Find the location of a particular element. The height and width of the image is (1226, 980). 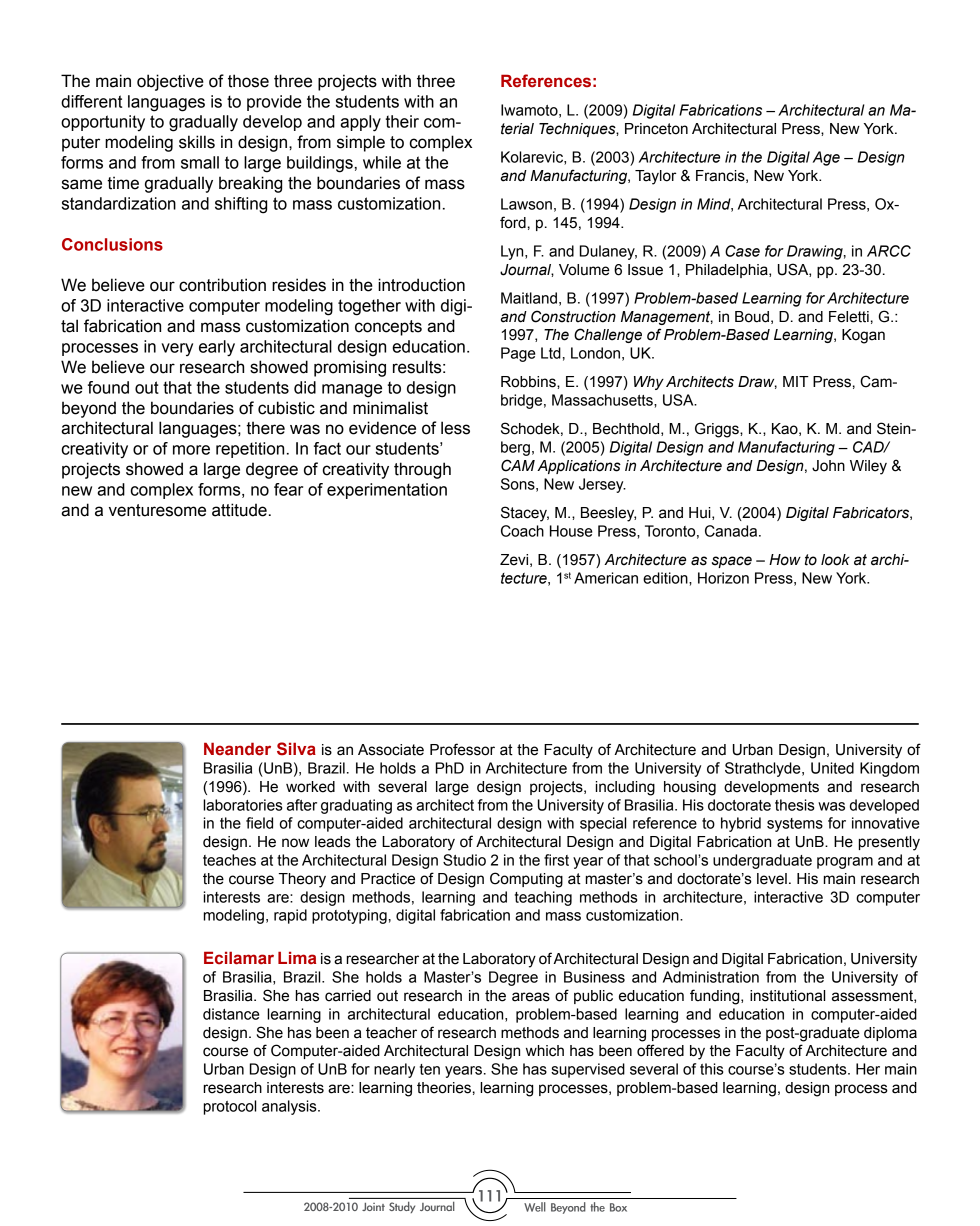

Professor is located at coordinates (462, 749).
